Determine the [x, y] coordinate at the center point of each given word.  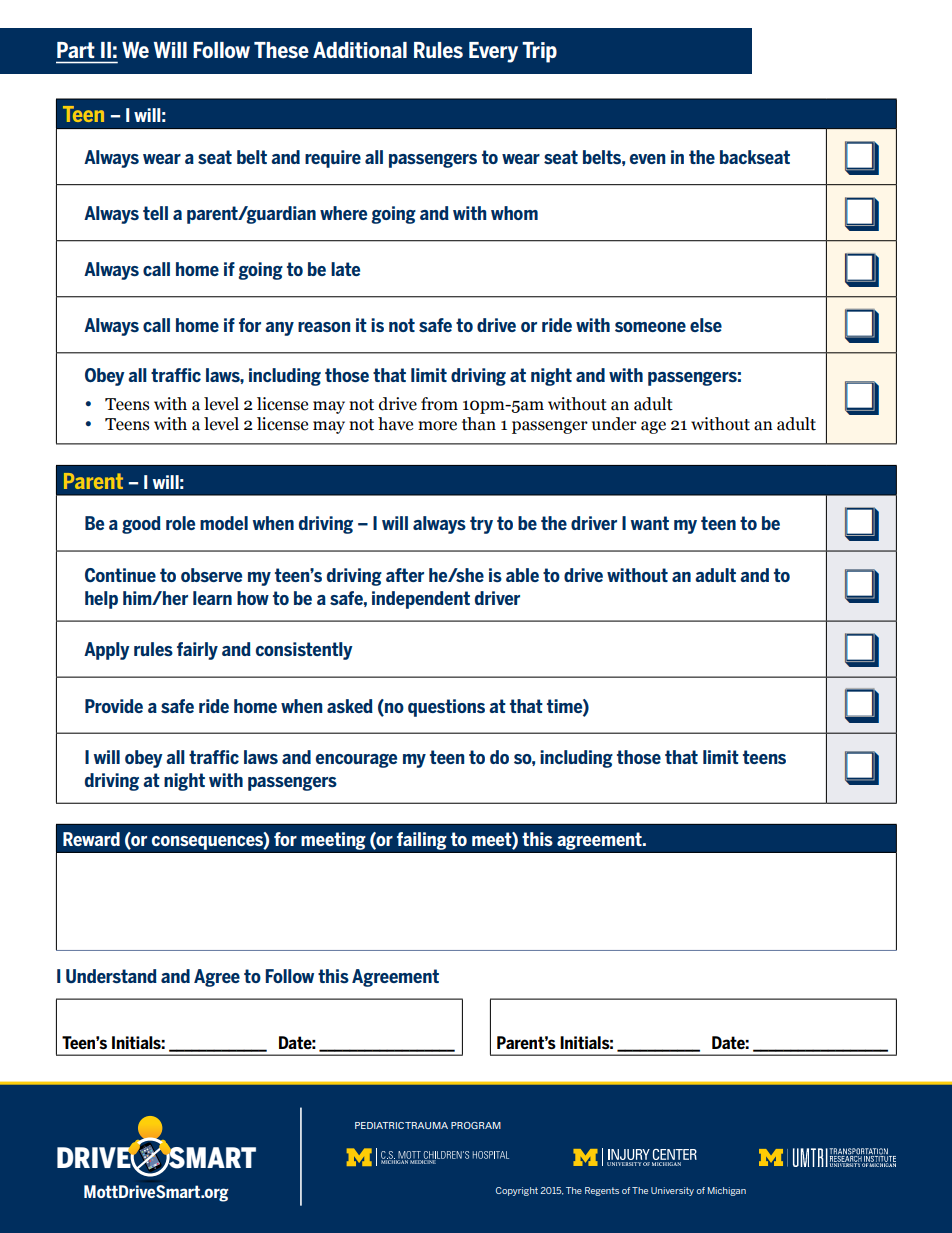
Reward [91, 839]
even [647, 159]
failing [422, 841]
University [672, 1191]
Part [76, 50]
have [395, 424]
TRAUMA [426, 1125]
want [650, 523]
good [141, 525]
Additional [360, 50]
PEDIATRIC [379, 1125]
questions [446, 708]
